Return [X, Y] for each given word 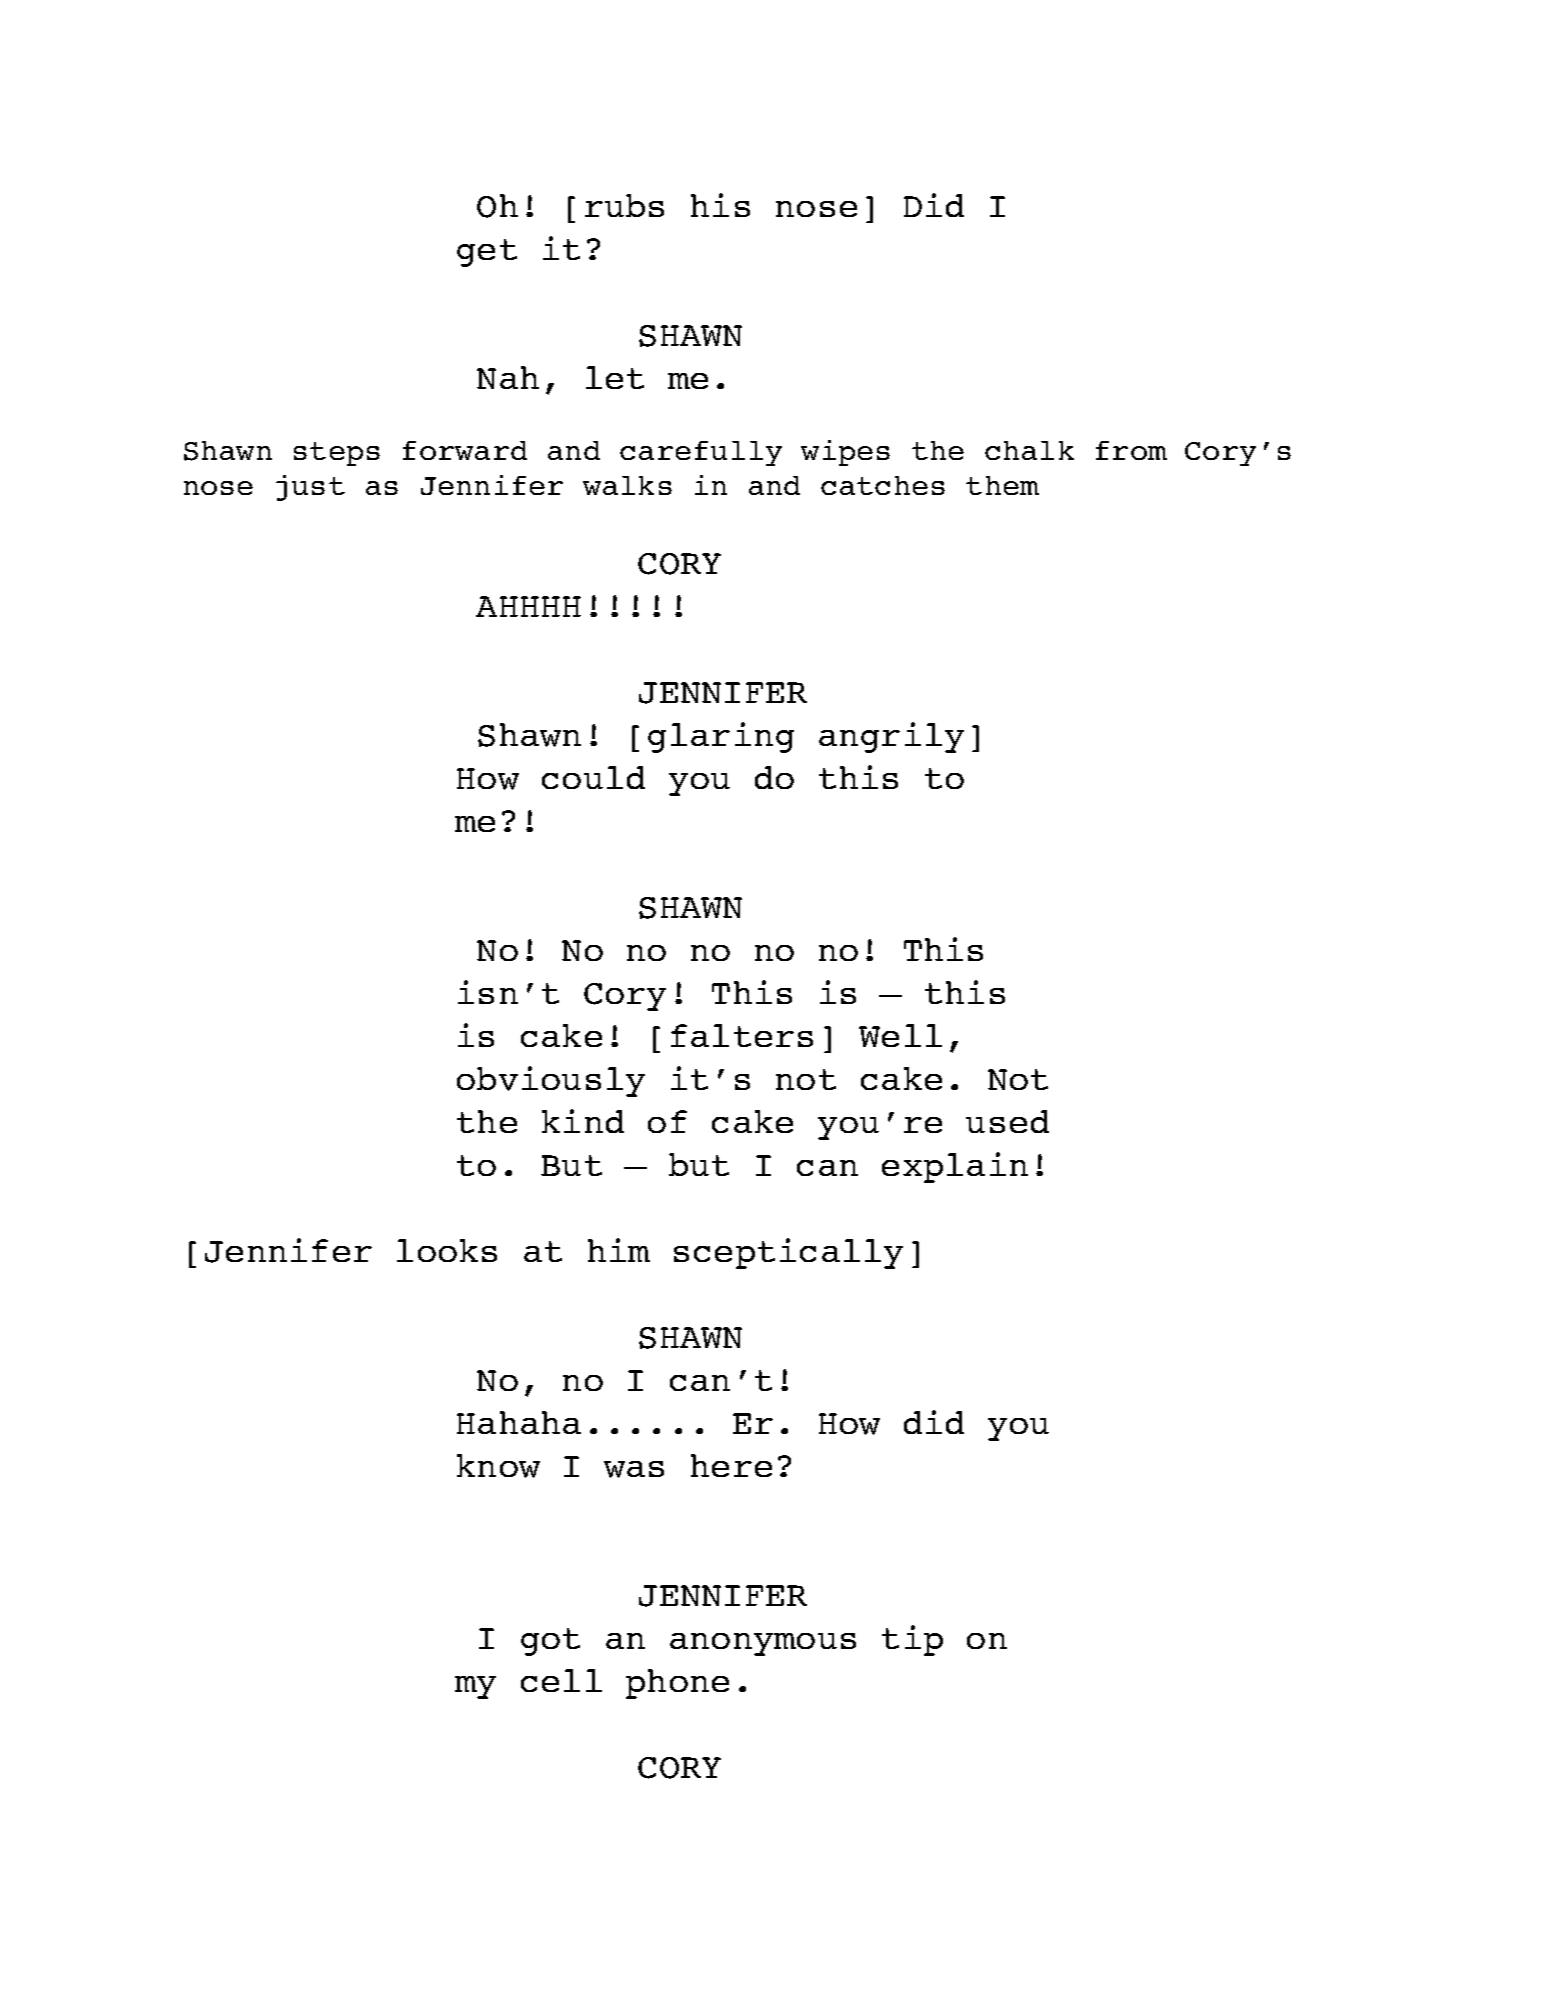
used [1007, 1121]
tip [912, 1640]
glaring [721, 737]
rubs [624, 205]
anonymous [763, 1644]
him [619, 1250]
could [593, 777]
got [550, 1642]
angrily [891, 737]
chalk [1029, 450]
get [487, 253]
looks [447, 1250]
